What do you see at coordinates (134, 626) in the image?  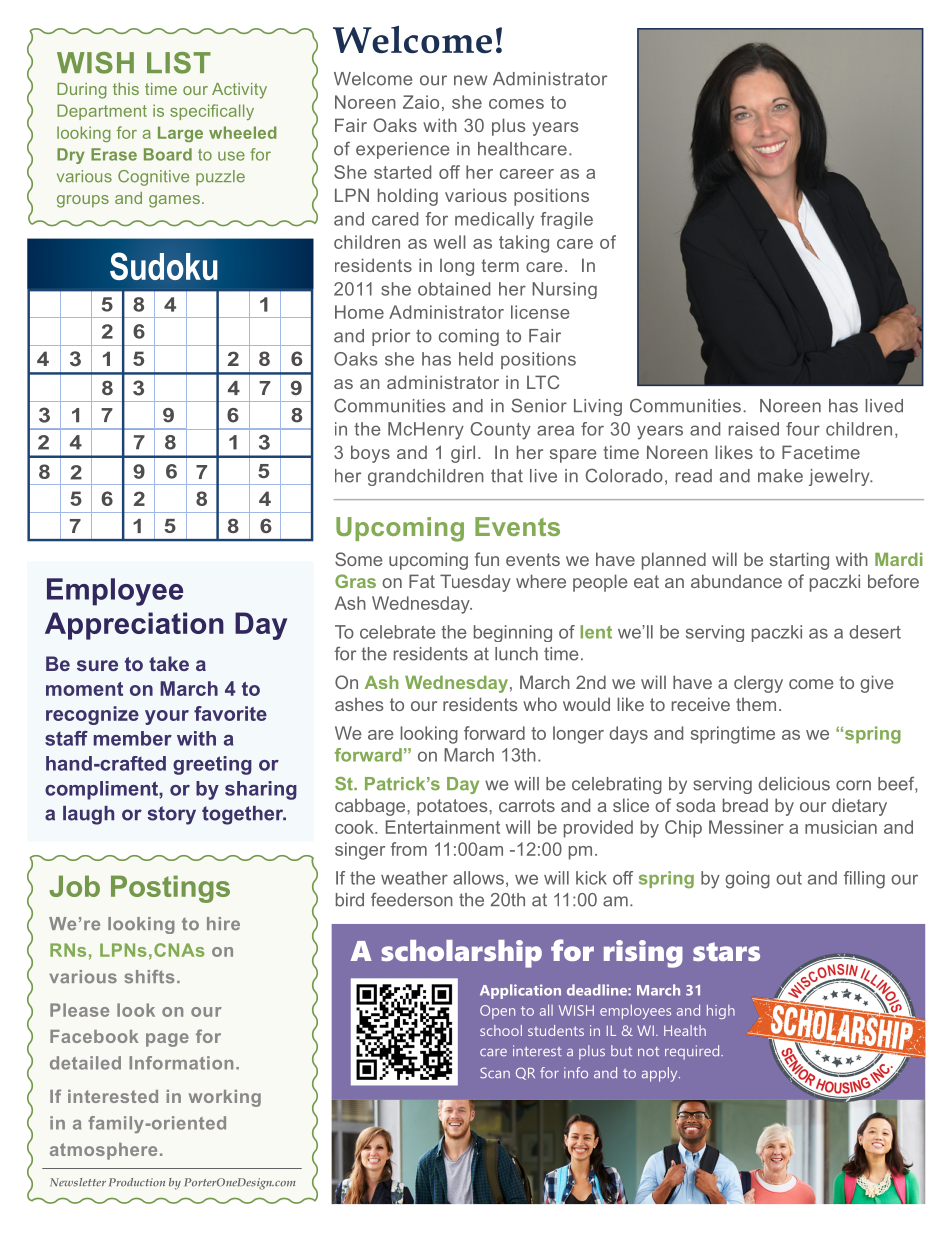 I see `Appreciation` at bounding box center [134, 626].
